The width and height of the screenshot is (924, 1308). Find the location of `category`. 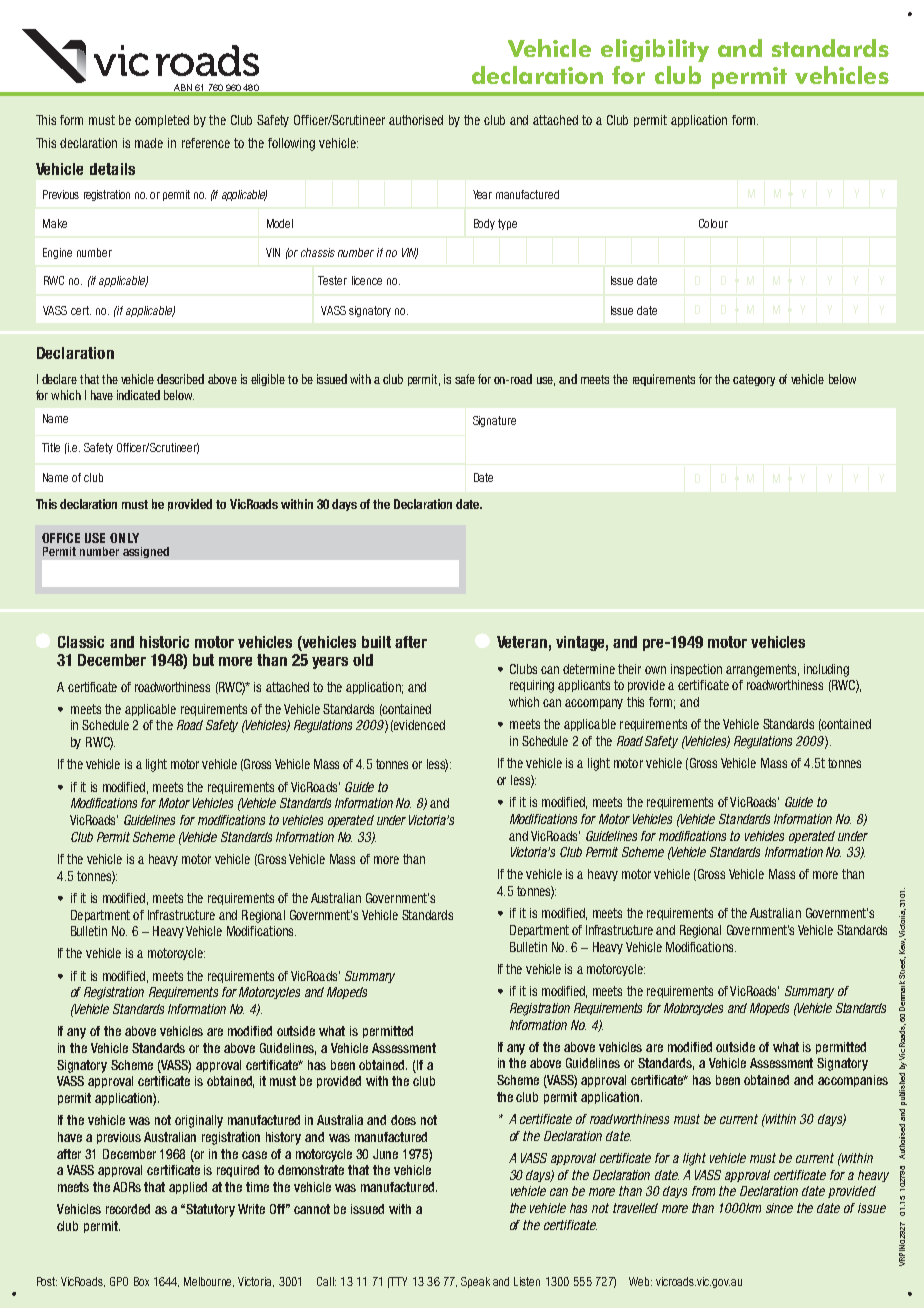

category is located at coordinates (754, 380).
